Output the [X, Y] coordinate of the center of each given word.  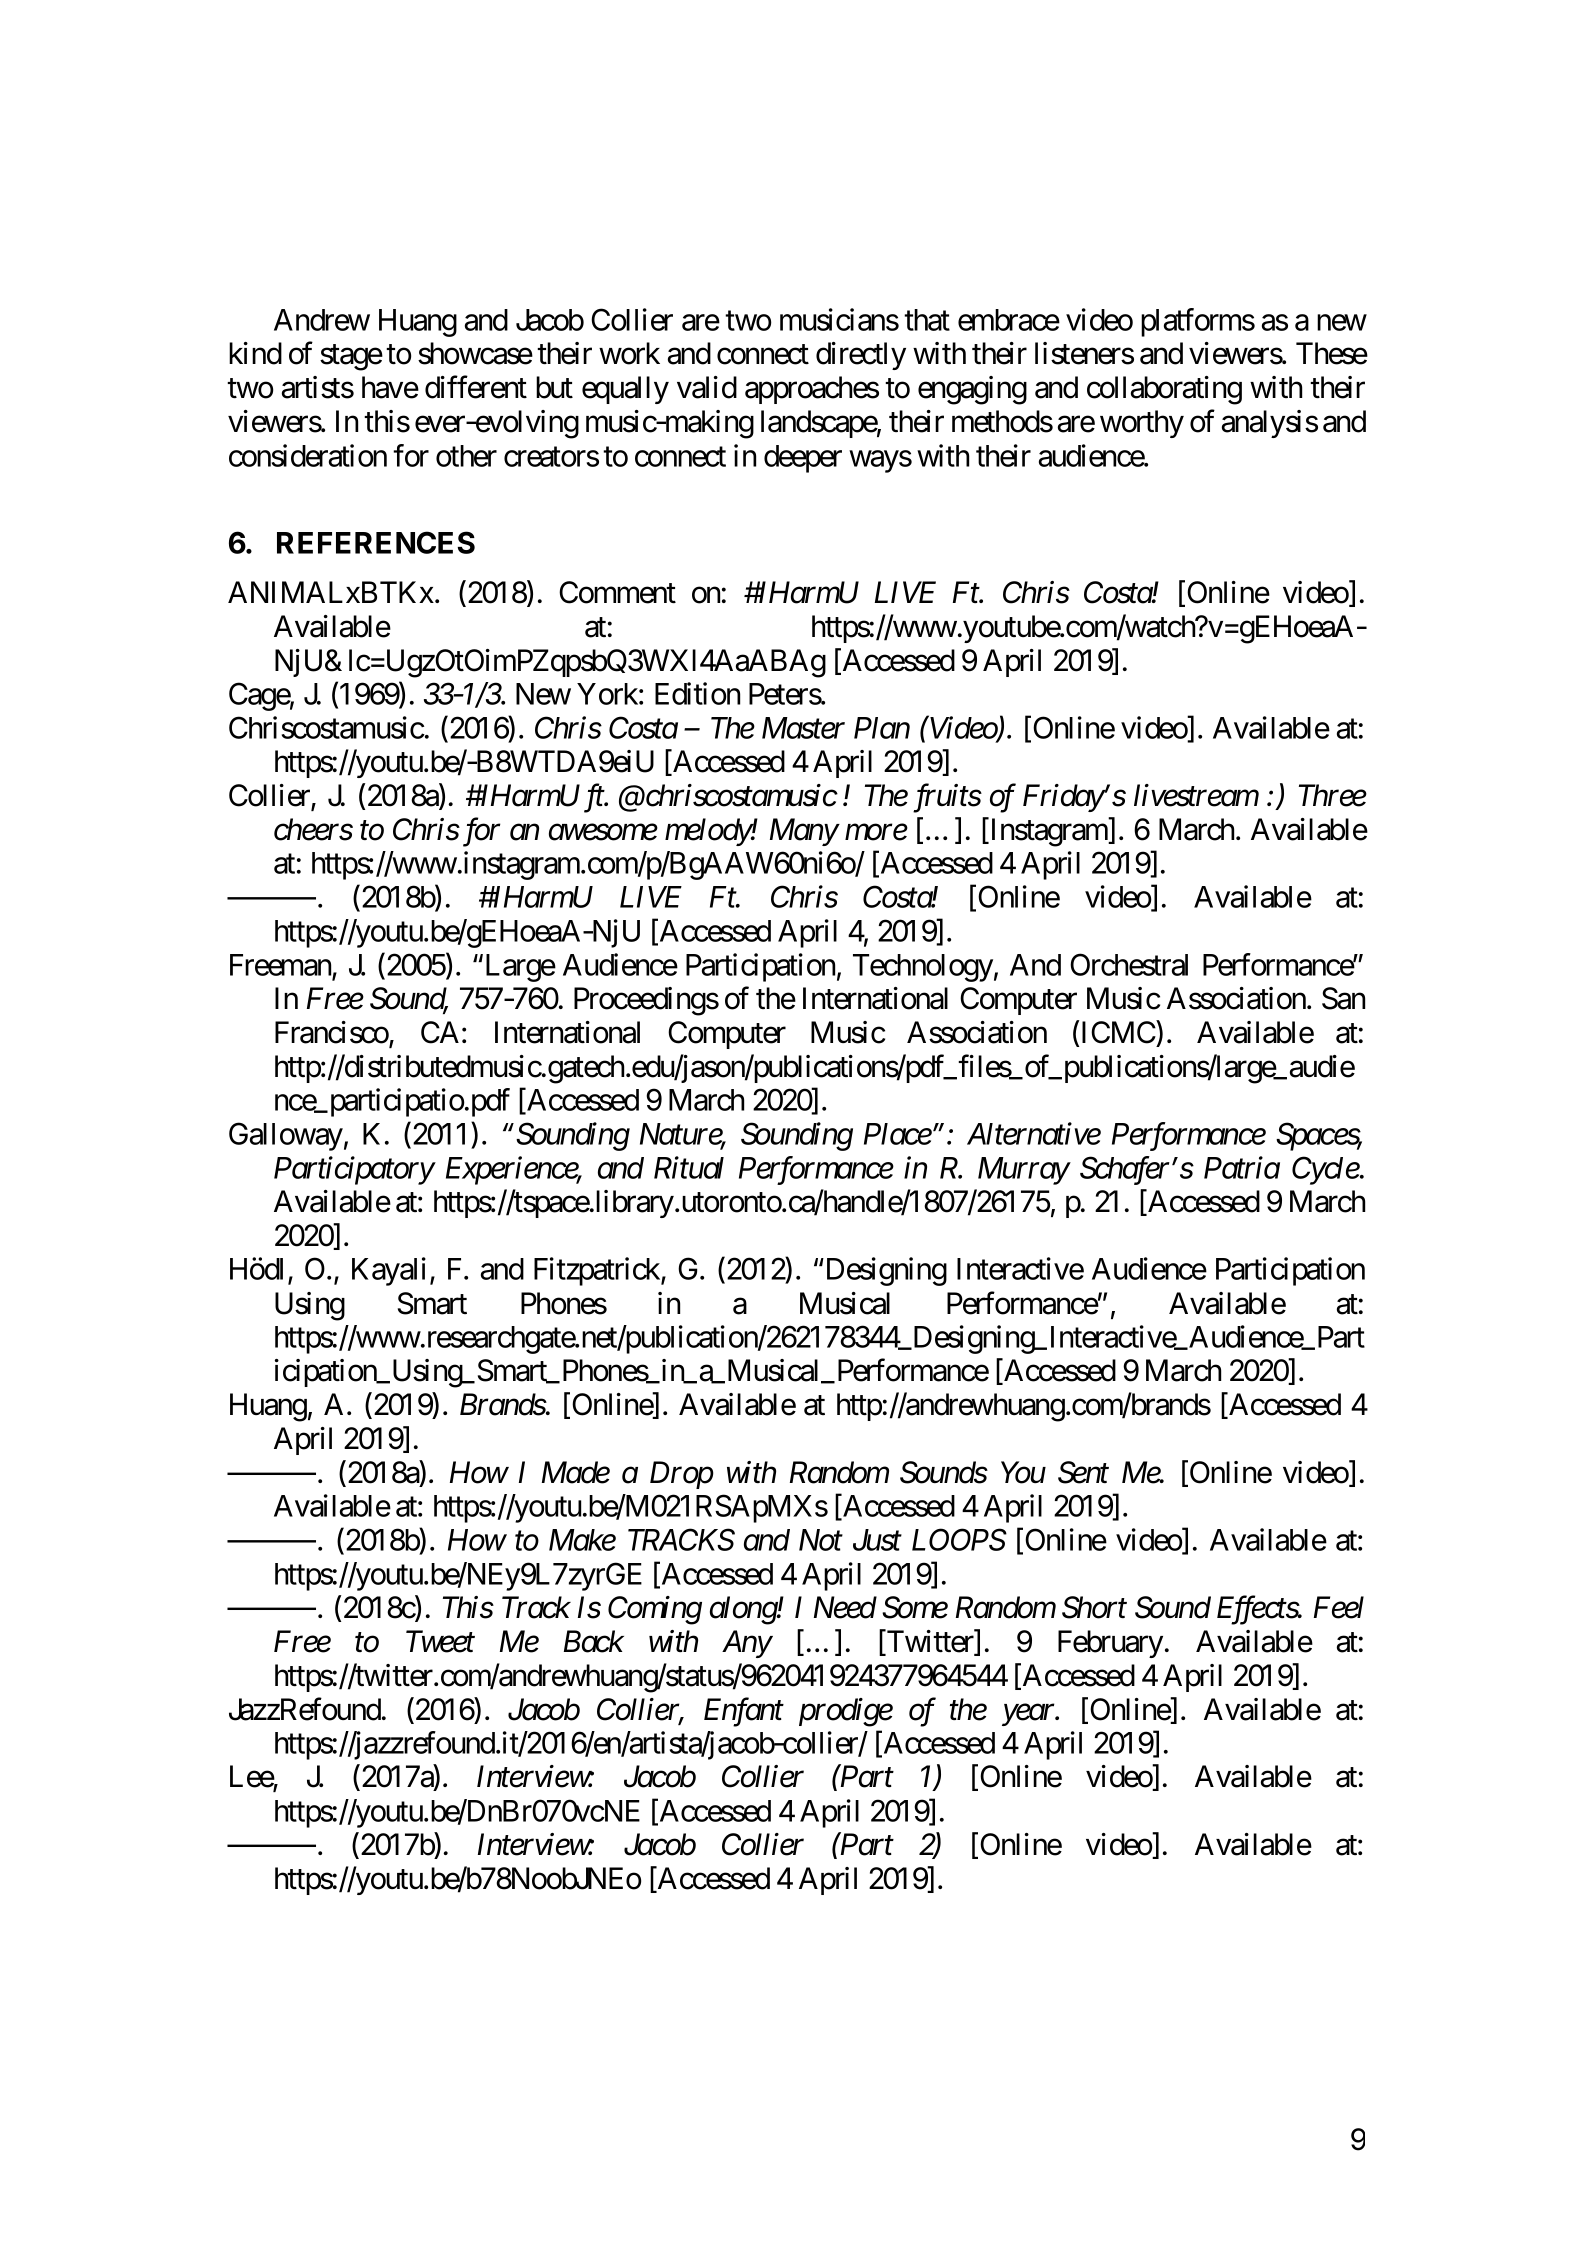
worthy [1142, 424]
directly [861, 356]
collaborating [1164, 390]
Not [821, 1540]
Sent [1083, 1472]
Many [804, 832]
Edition [697, 693]
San [1343, 998]
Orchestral [1129, 964]
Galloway [286, 1136]
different [476, 387]
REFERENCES [376, 542]
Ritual [689, 1167]
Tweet [440, 1642]
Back [594, 1641]
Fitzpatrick [598, 1271]
